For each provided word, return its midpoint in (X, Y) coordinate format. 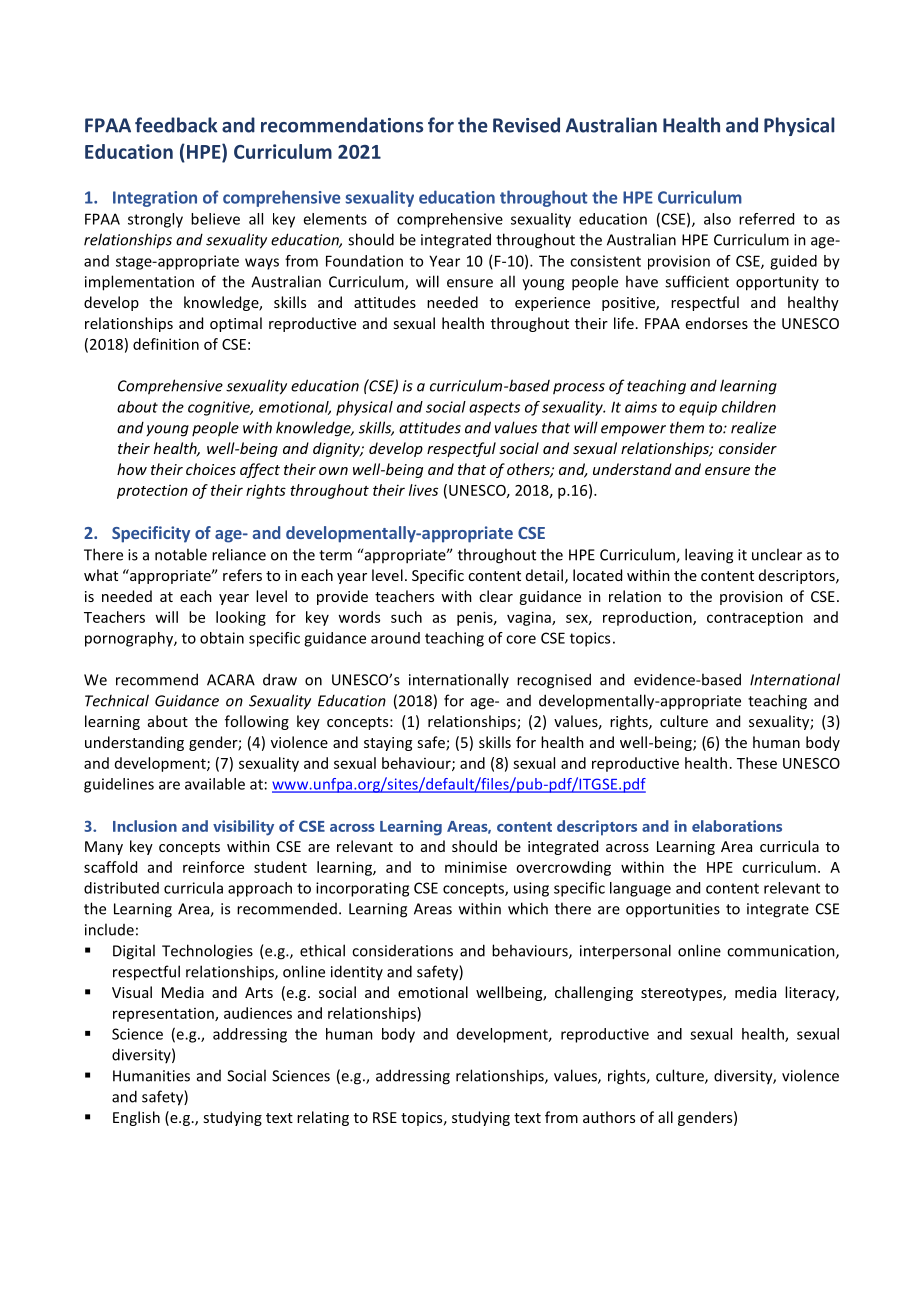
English (136, 1118)
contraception (755, 618)
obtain (222, 638)
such (406, 617)
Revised (526, 125)
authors (609, 1117)
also (717, 219)
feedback (176, 125)
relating (323, 1118)
